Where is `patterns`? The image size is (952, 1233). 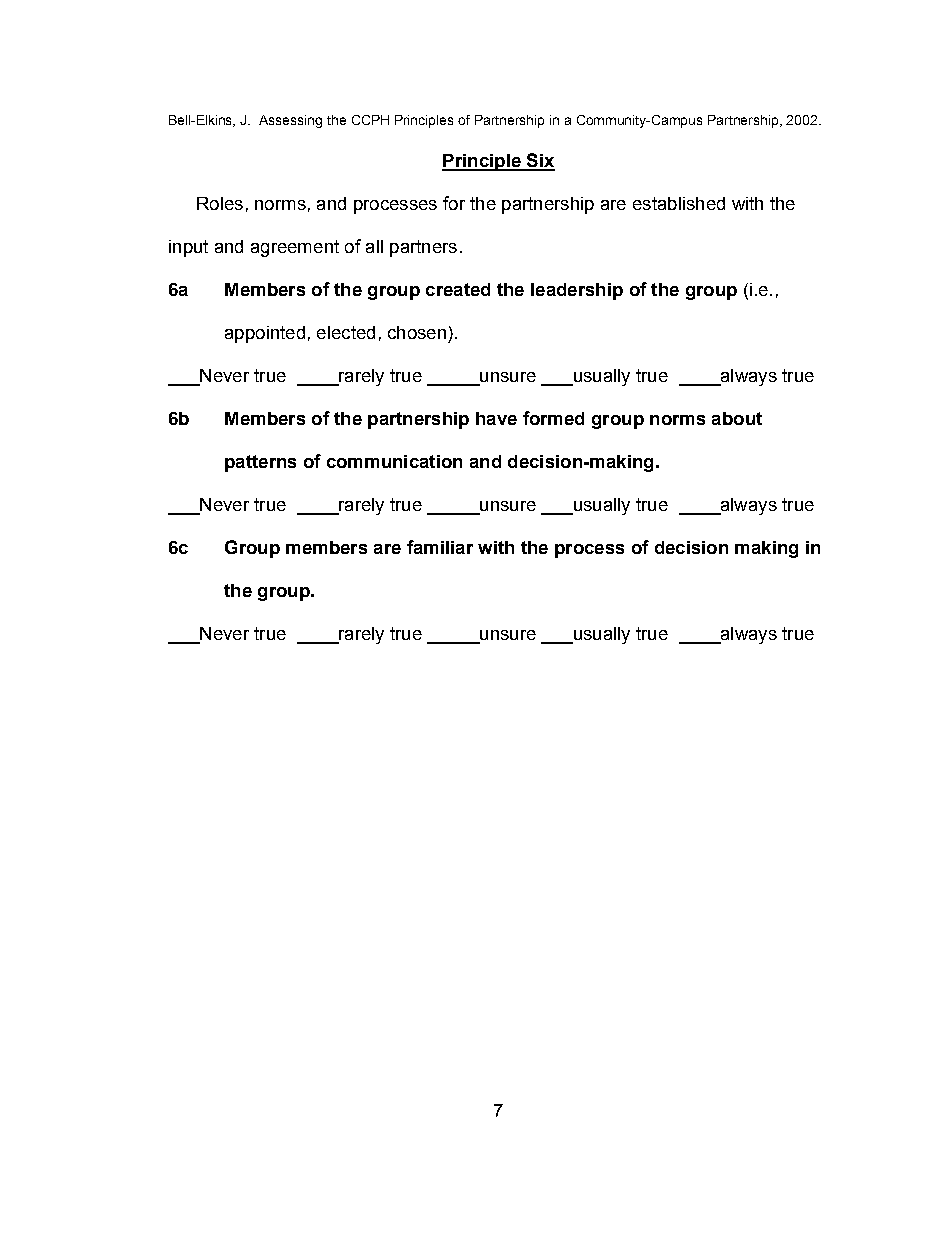
patterns is located at coordinates (260, 463).
